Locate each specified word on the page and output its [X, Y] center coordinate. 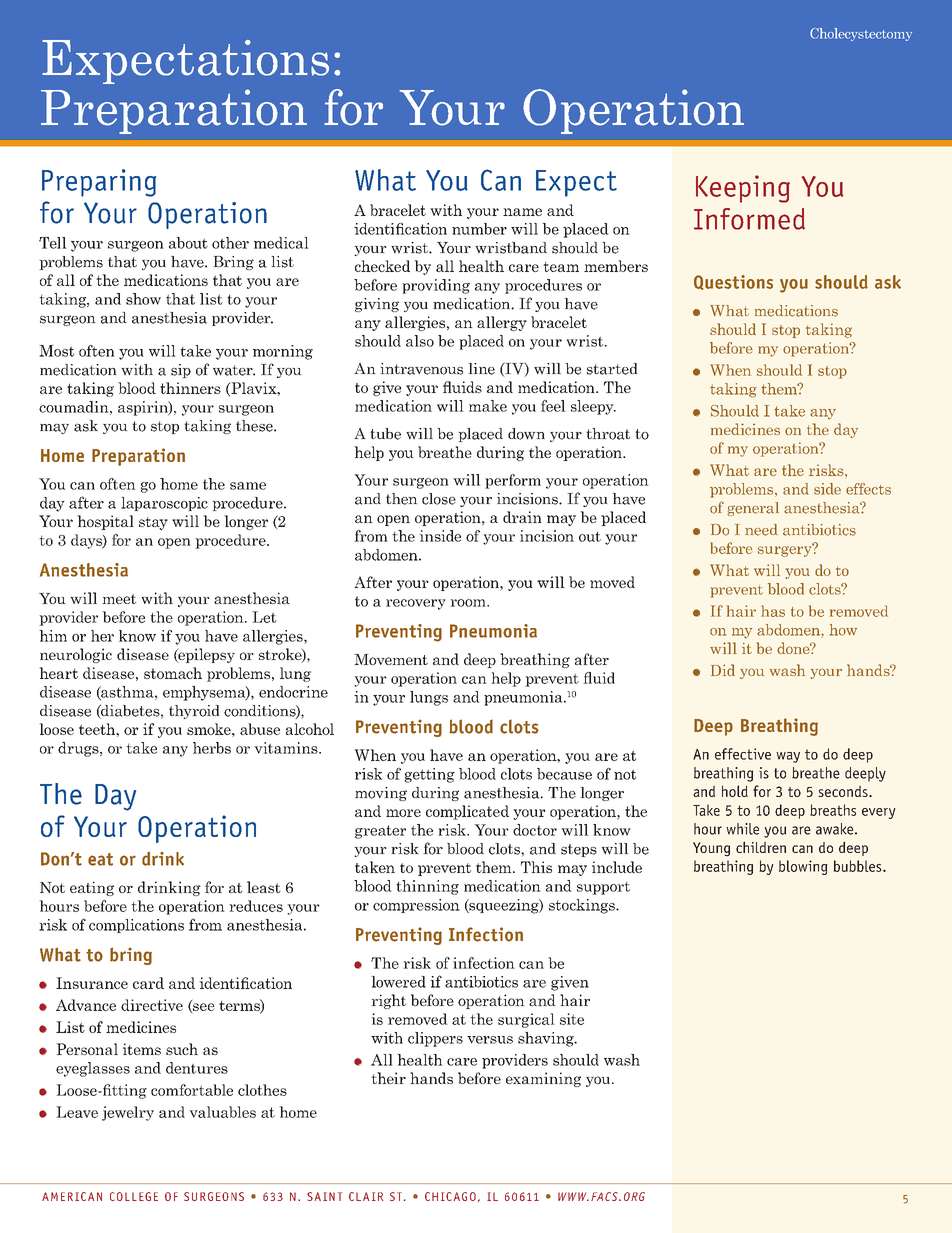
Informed [749, 219]
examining [543, 1079]
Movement [391, 659]
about [188, 243]
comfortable [192, 1090]
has [773, 611]
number [479, 229]
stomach [173, 673]
